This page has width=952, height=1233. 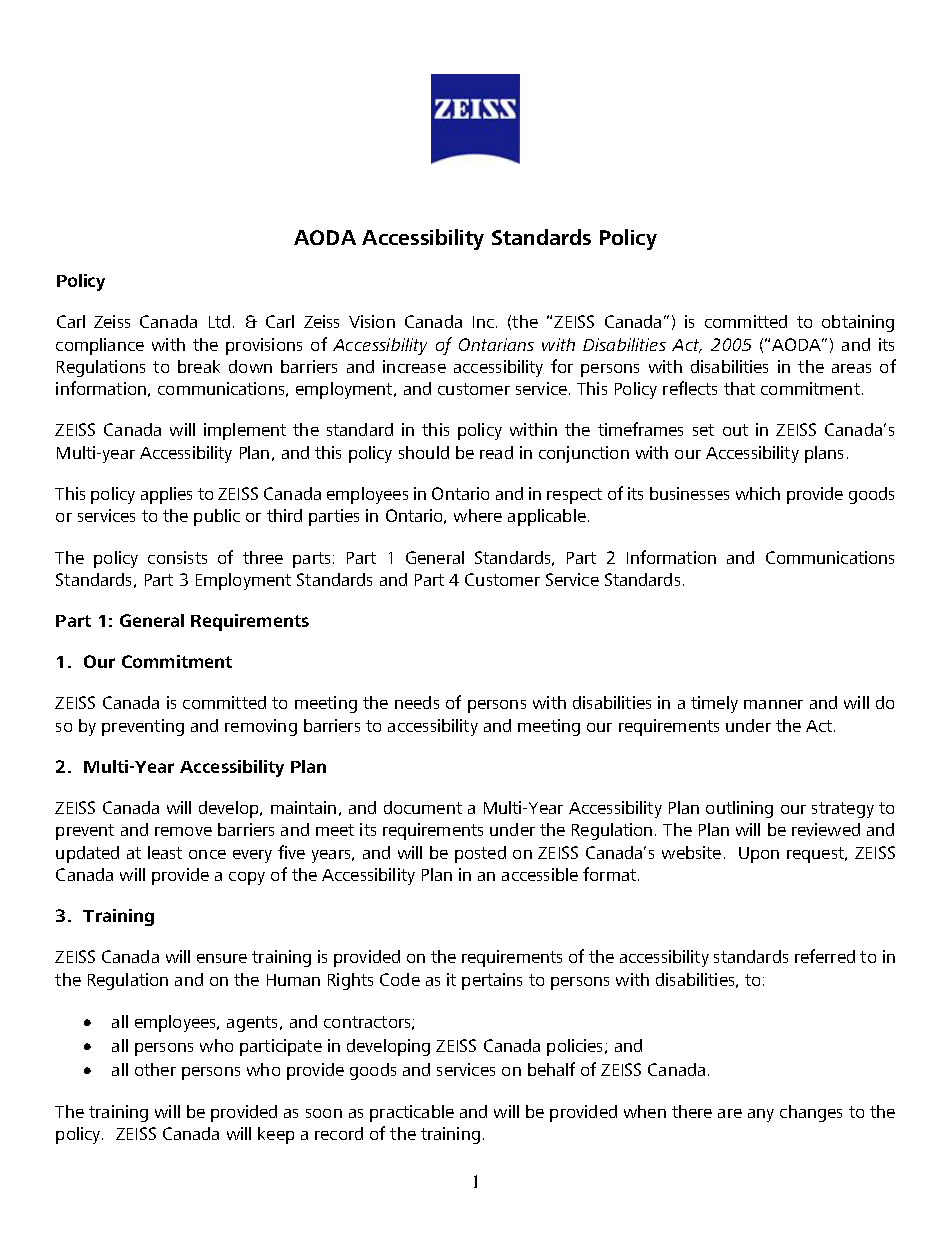 What do you see at coordinates (739, 388) in the page?
I see `that` at bounding box center [739, 388].
